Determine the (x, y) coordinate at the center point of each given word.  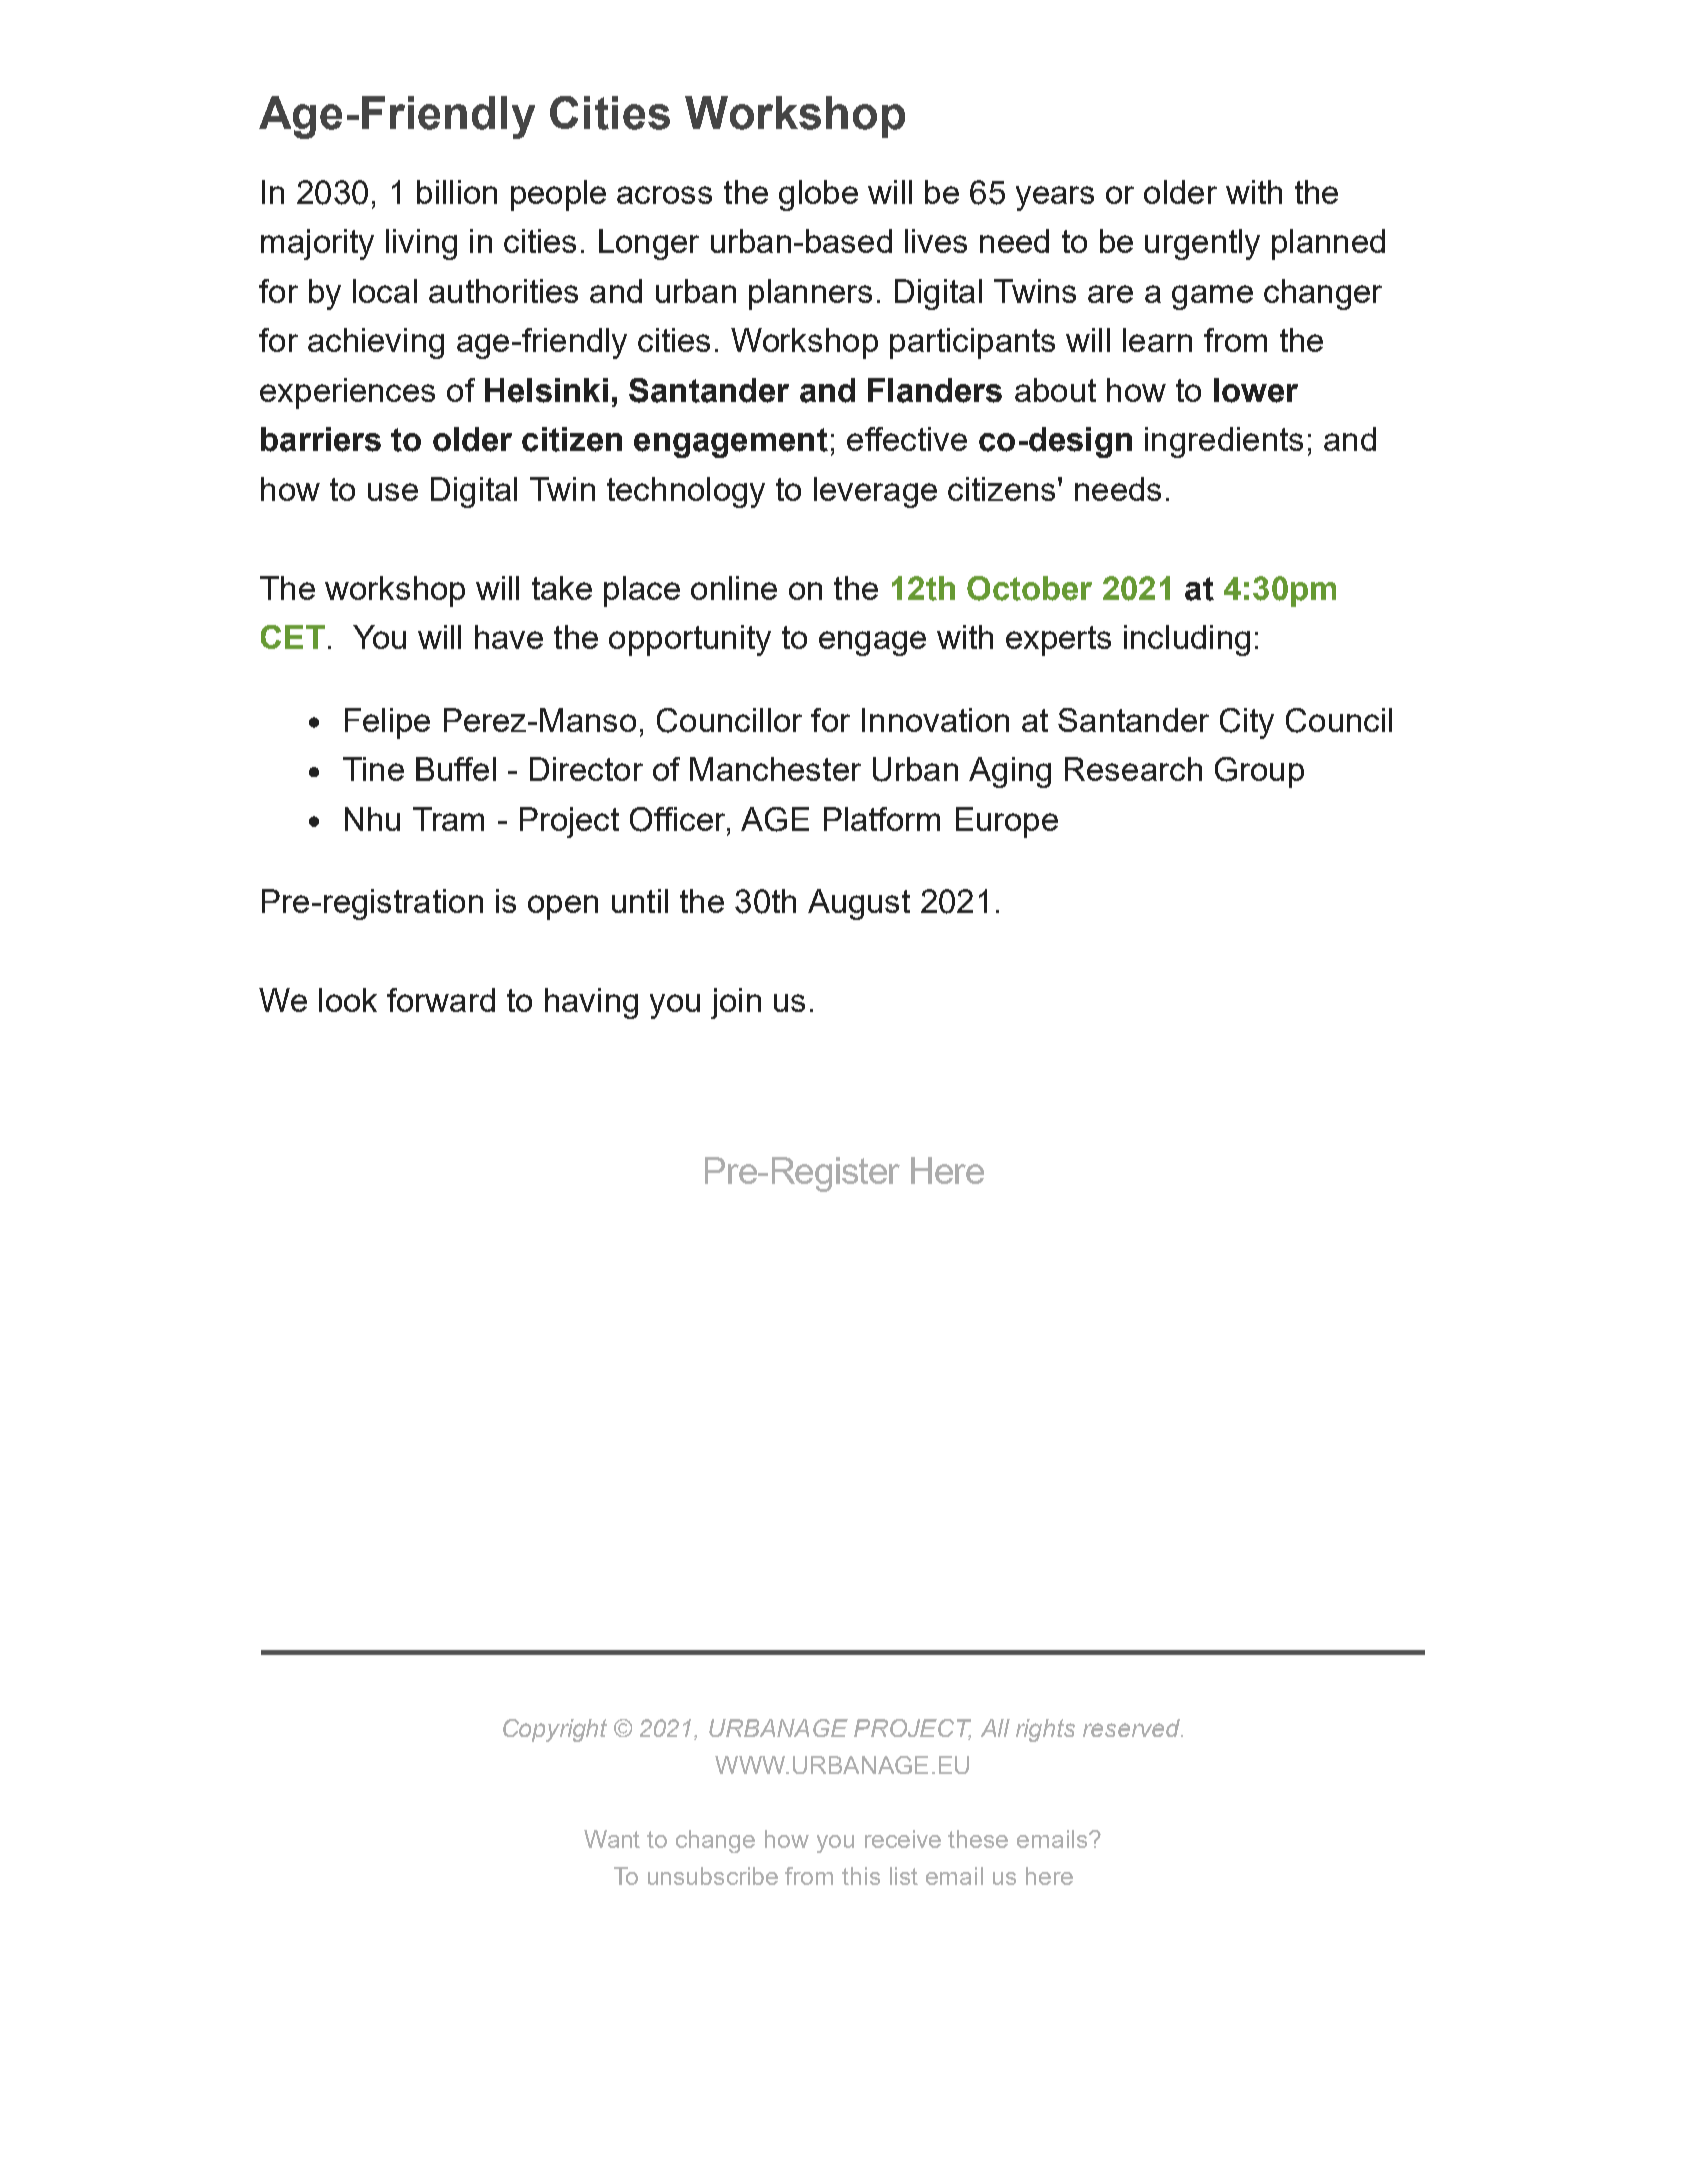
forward (441, 1000)
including (1187, 640)
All (995, 1728)
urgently (1202, 244)
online (734, 588)
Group (1259, 772)
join (736, 1003)
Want (612, 1839)
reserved (1132, 1728)
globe (818, 195)
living (421, 244)
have (509, 637)
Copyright (555, 1730)
